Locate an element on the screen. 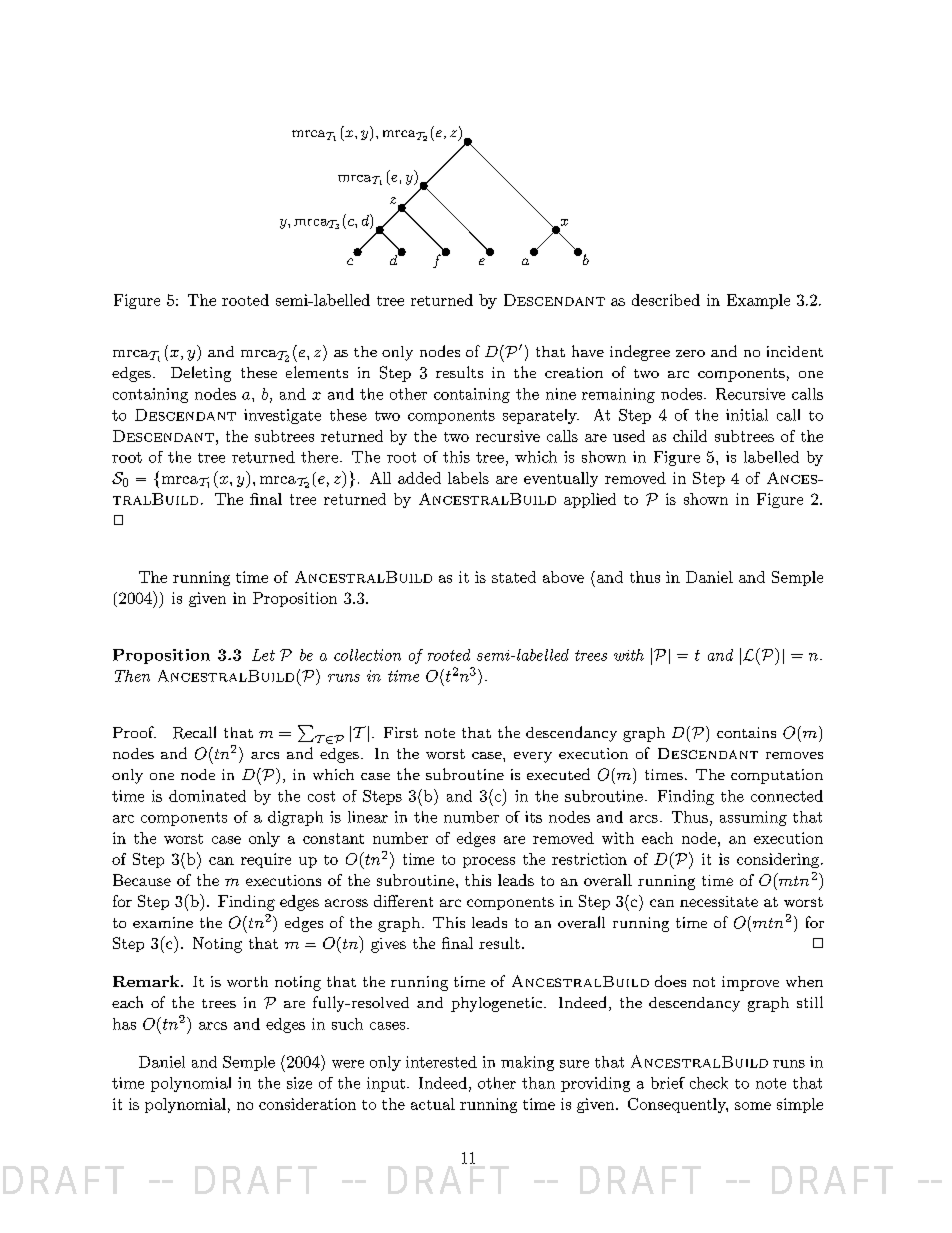 This screenshot has height=1233, width=952. Example is located at coordinates (758, 301).
